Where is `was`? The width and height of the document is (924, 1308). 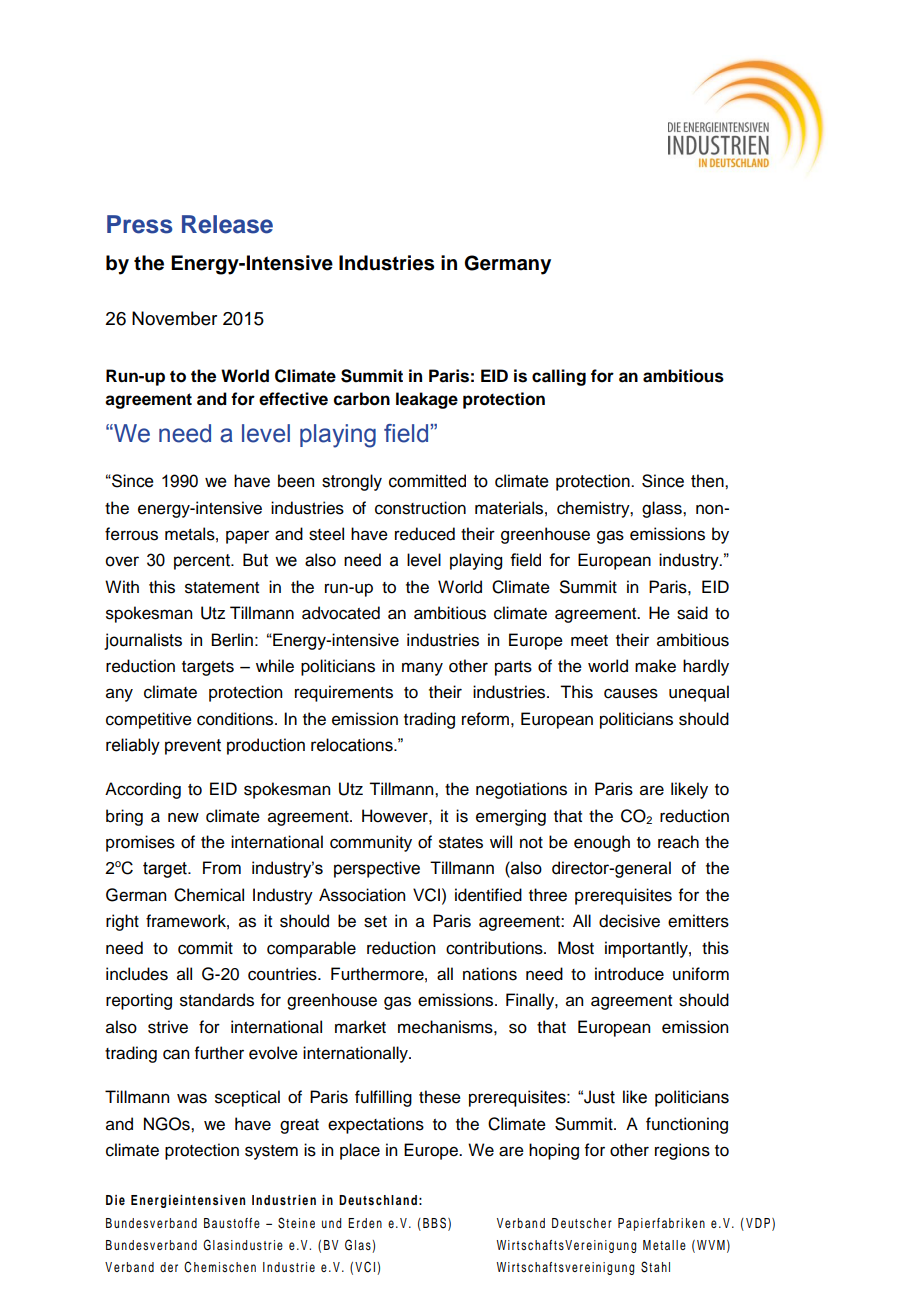 was is located at coordinates (192, 1098).
